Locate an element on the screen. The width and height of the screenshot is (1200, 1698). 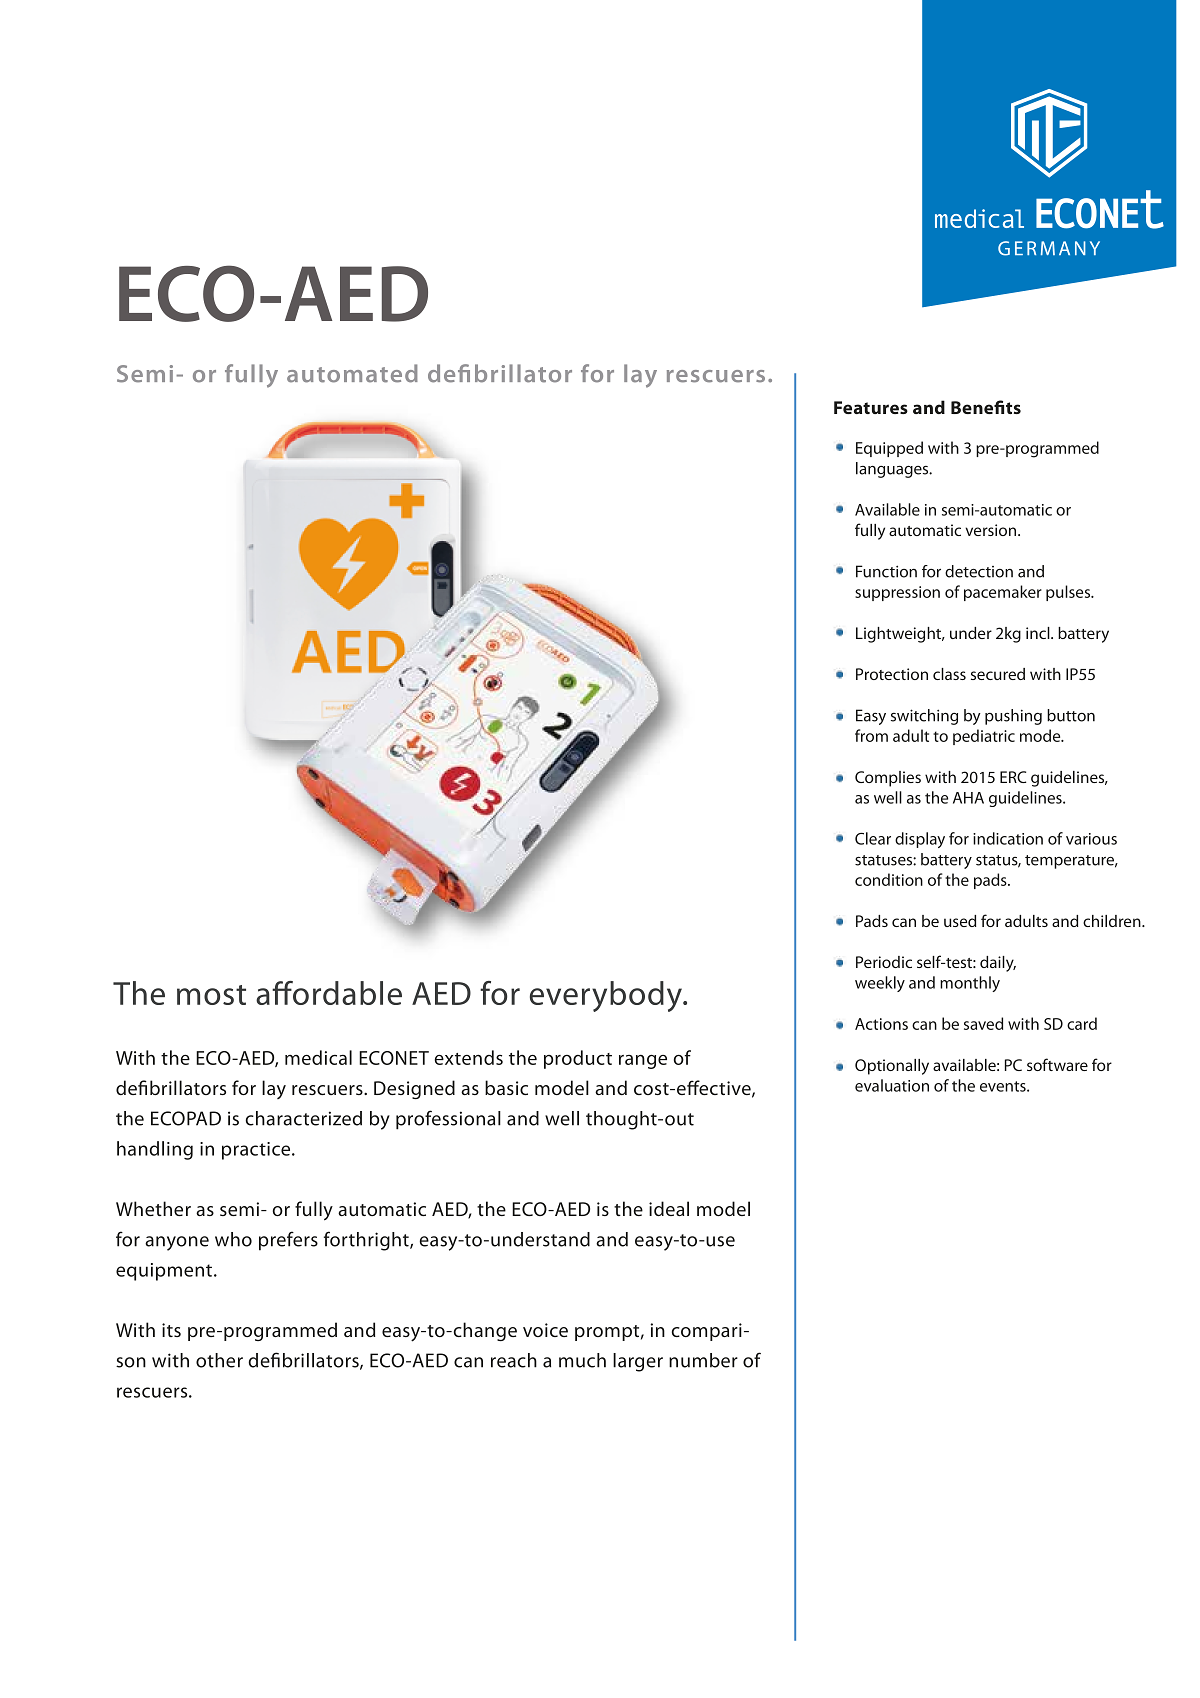
everybody is located at coordinates (607, 996).
